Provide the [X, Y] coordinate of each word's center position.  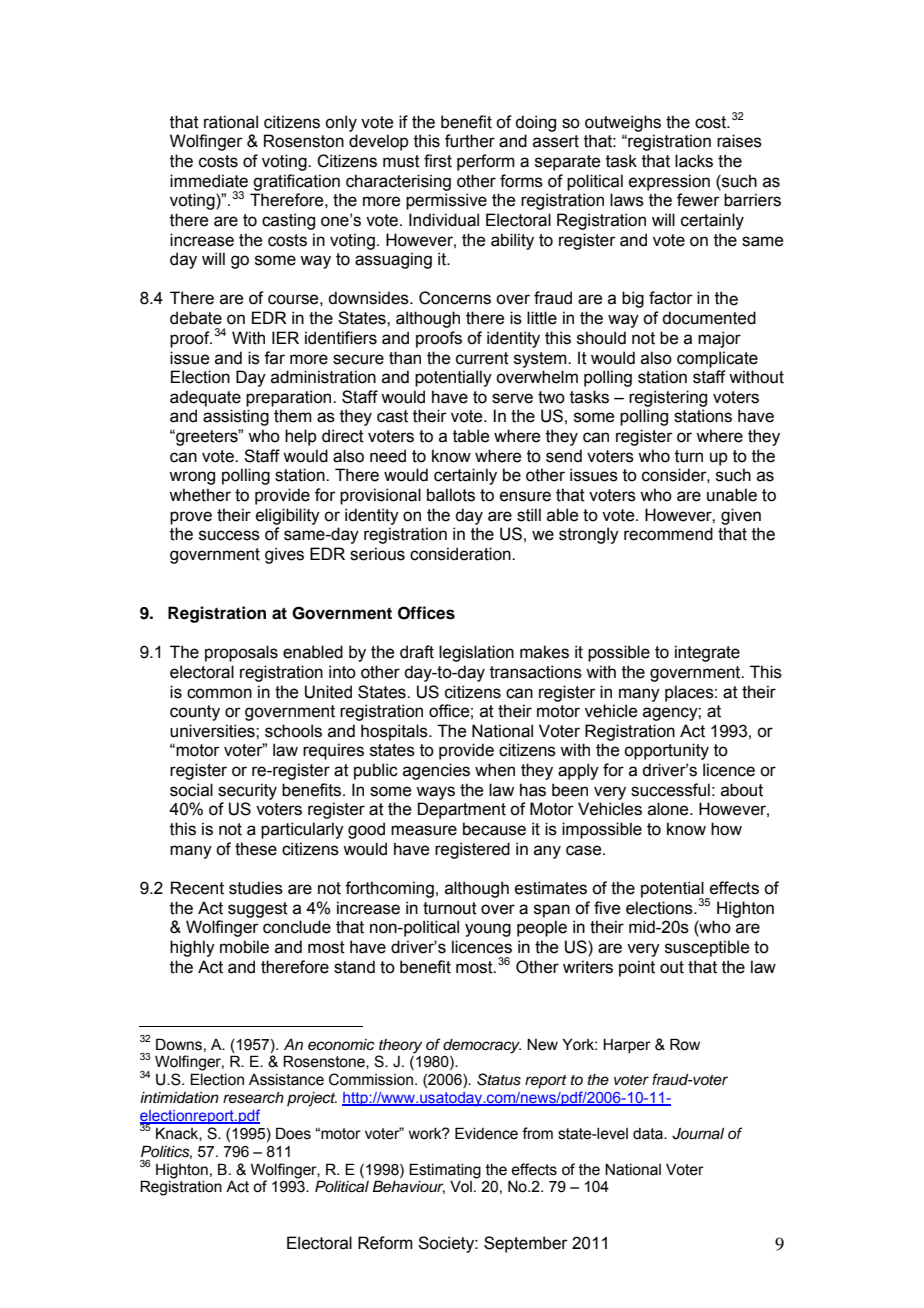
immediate [209, 181]
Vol [461, 1187]
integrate [707, 653]
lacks [694, 161]
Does [293, 1133]
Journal [698, 1134]
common [219, 693]
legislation [476, 653]
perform [486, 162]
